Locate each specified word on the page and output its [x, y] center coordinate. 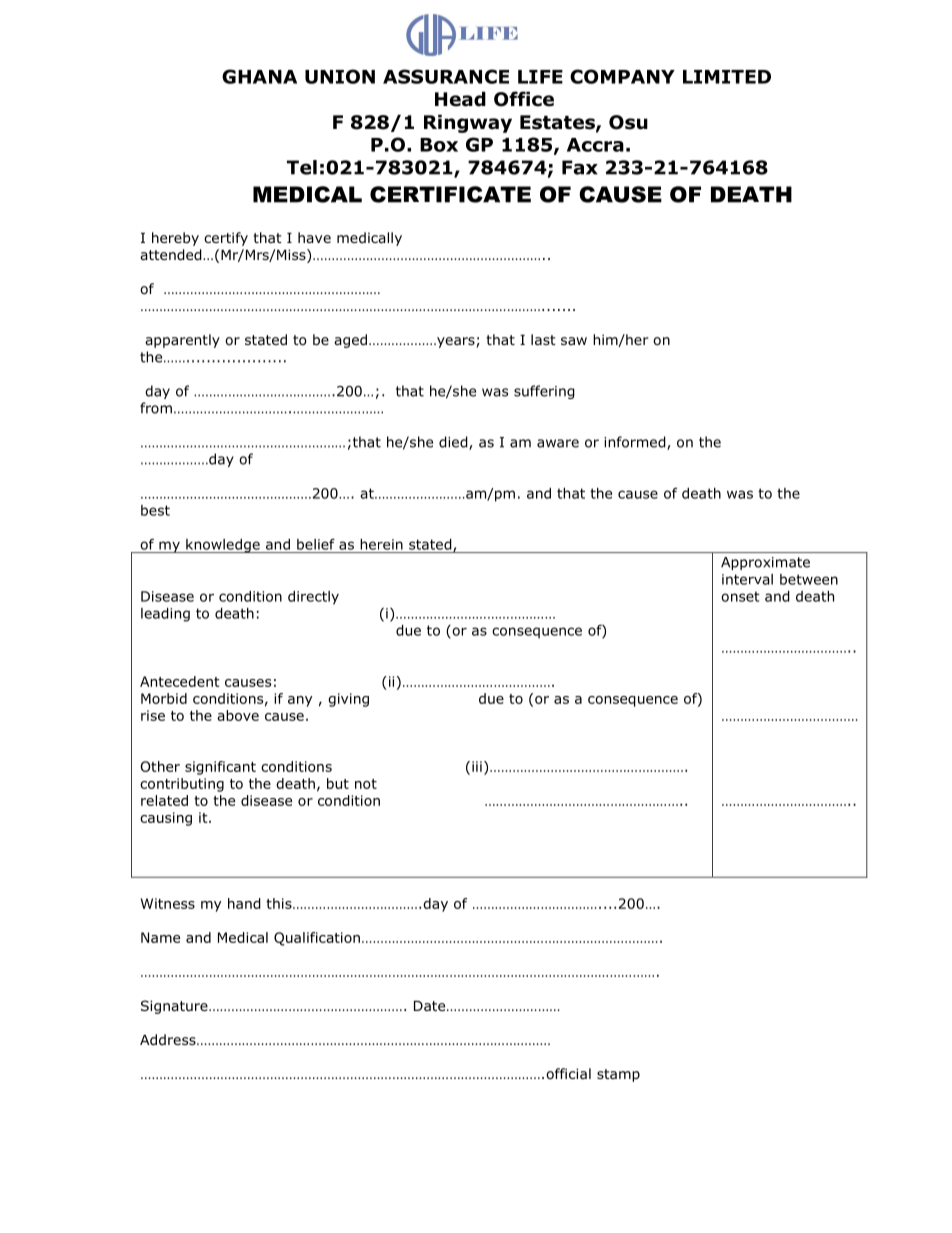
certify [226, 239]
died [454, 443]
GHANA [259, 76]
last [543, 339]
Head [460, 99]
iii [477, 766]
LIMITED [727, 77]
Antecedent [180, 681]
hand [244, 903]
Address [169, 1039]
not [366, 784]
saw [574, 341]
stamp [618, 1075]
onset [740, 596]
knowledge [223, 546]
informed [636, 443]
